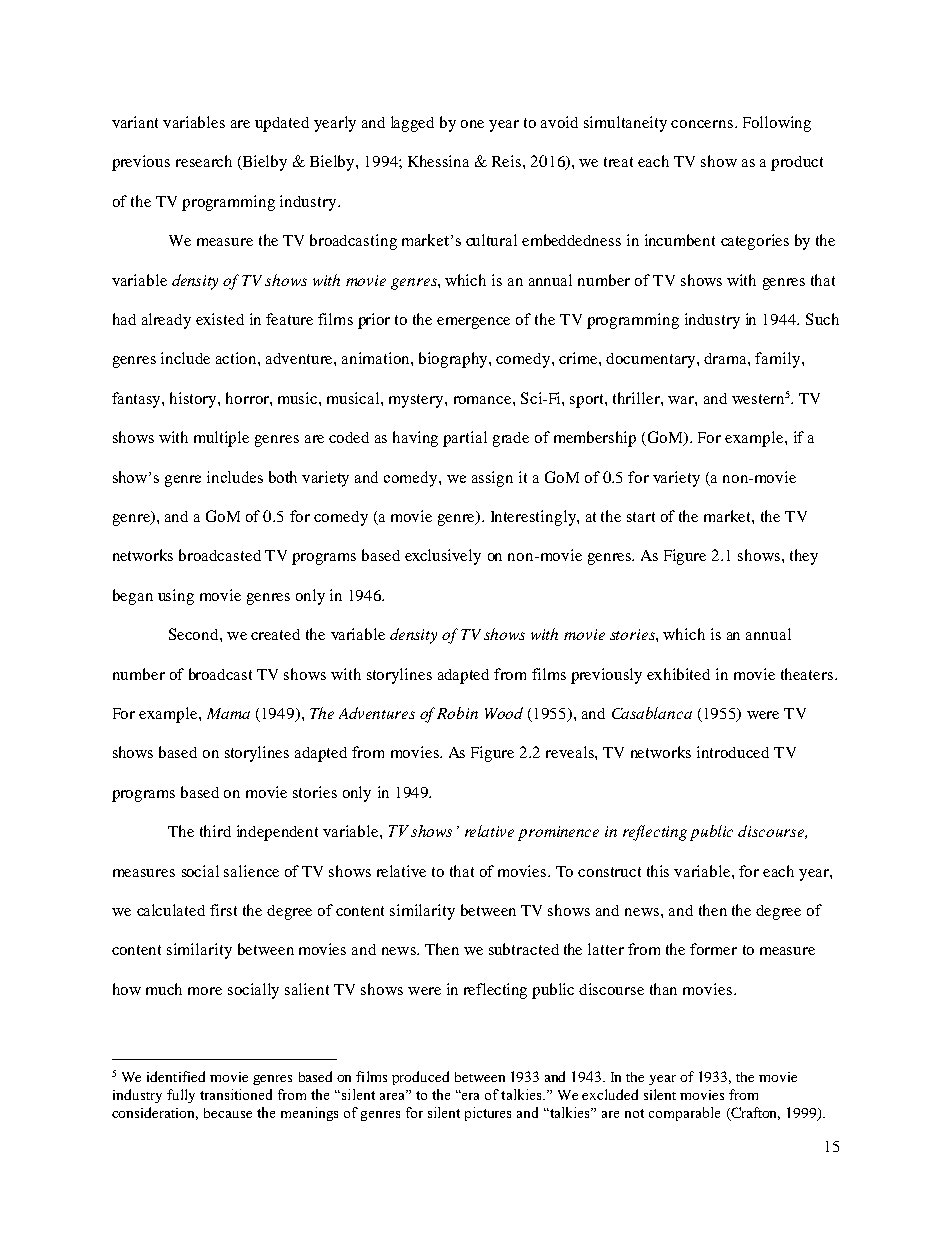 The image size is (952, 1233). What do you see at coordinates (702, 124) in the screenshot?
I see `concerns` at bounding box center [702, 124].
